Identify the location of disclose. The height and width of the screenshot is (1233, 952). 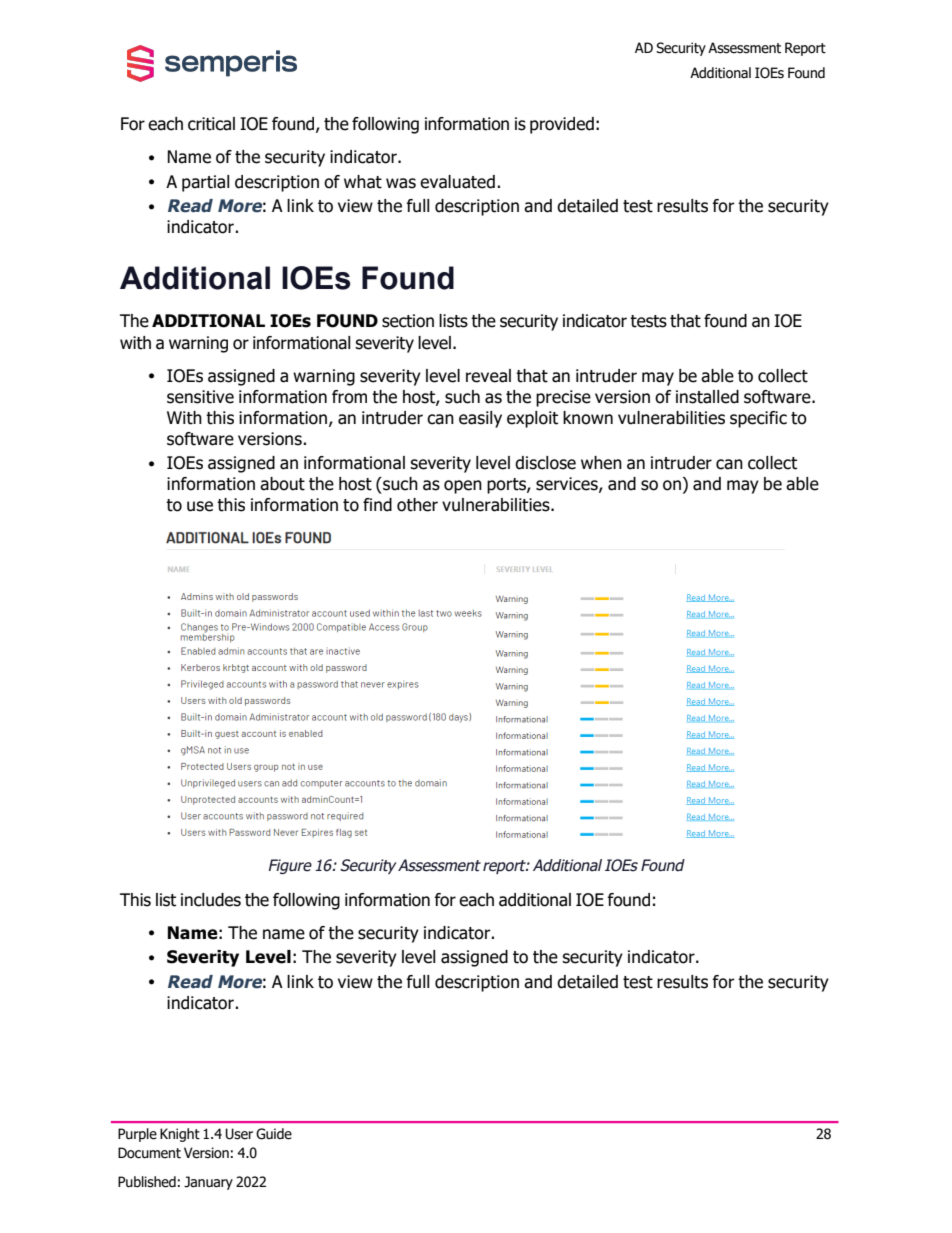
(545, 463).
